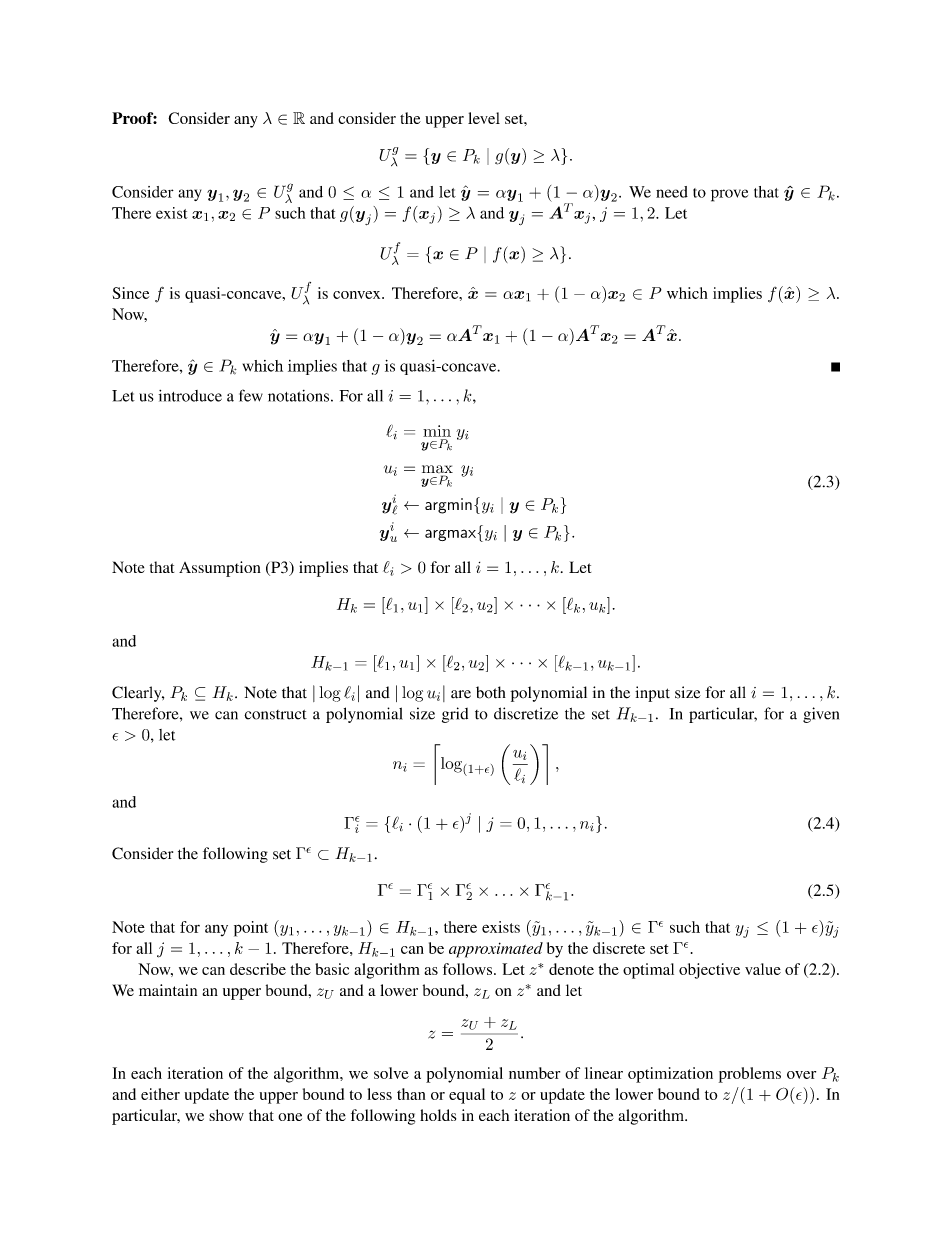 The width and height of the document is (952, 1233). What do you see at coordinates (484, 118) in the document?
I see `level` at bounding box center [484, 118].
